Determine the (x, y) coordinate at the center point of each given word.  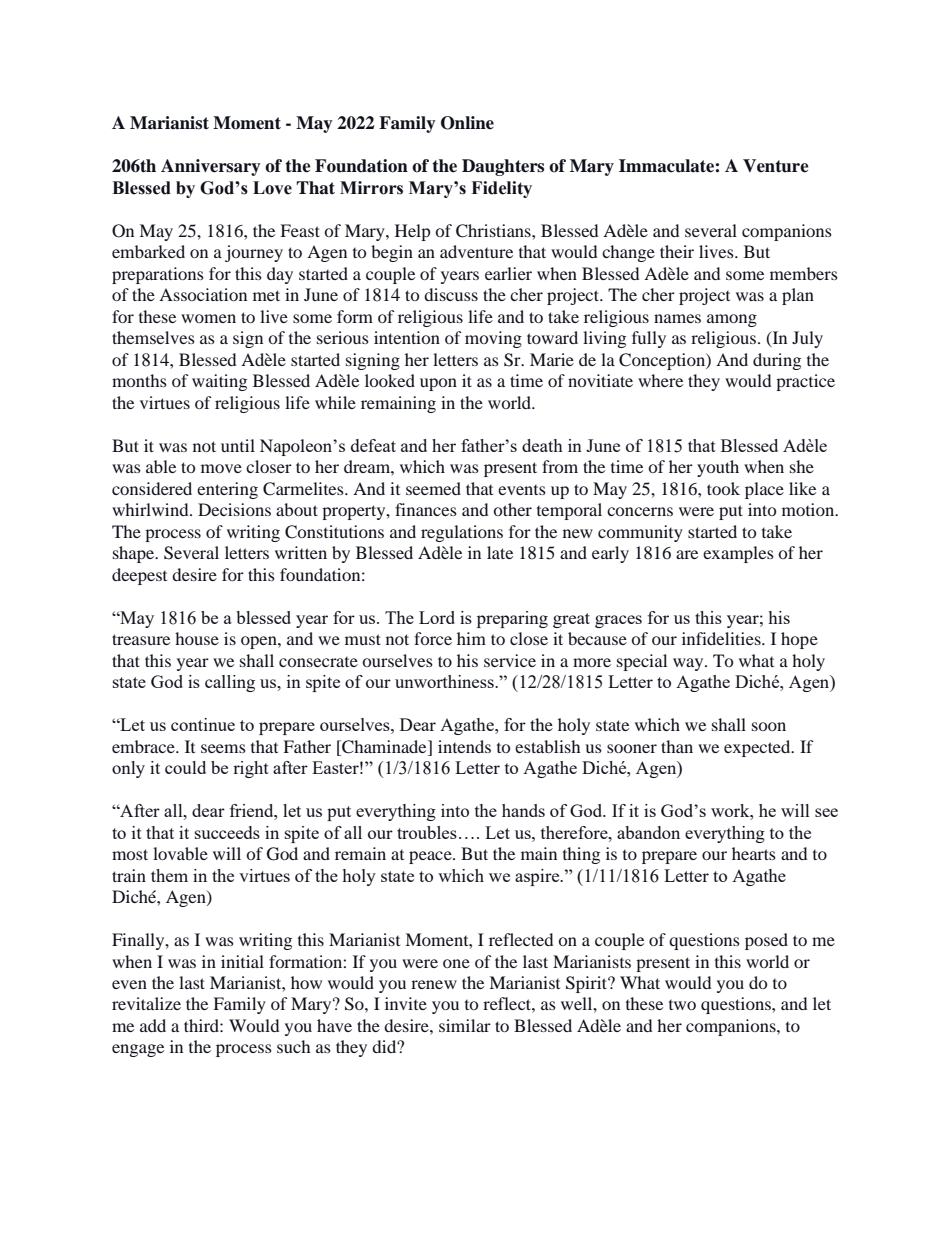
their (677, 251)
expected (758, 748)
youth (718, 468)
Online (467, 123)
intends (464, 746)
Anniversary (211, 167)
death (542, 445)
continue (203, 724)
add (153, 1025)
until (238, 445)
